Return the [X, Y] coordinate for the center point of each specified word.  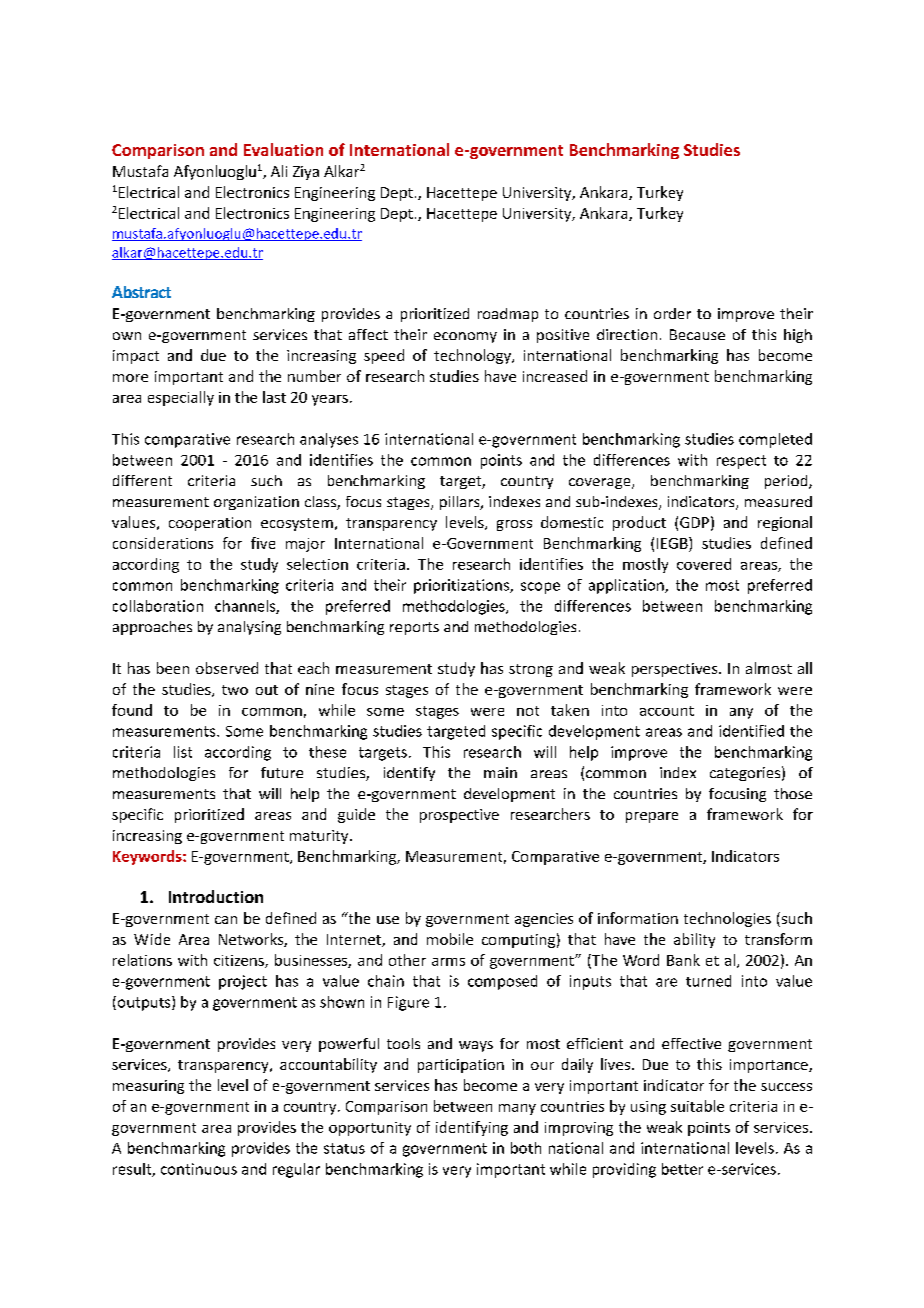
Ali [279, 171]
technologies [727, 919]
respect [741, 462]
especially [181, 398]
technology [473, 356]
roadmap [508, 315]
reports [414, 628]
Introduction [216, 896]
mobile [450, 939]
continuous [199, 1169]
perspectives [676, 670]
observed [227, 668]
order [672, 313]
